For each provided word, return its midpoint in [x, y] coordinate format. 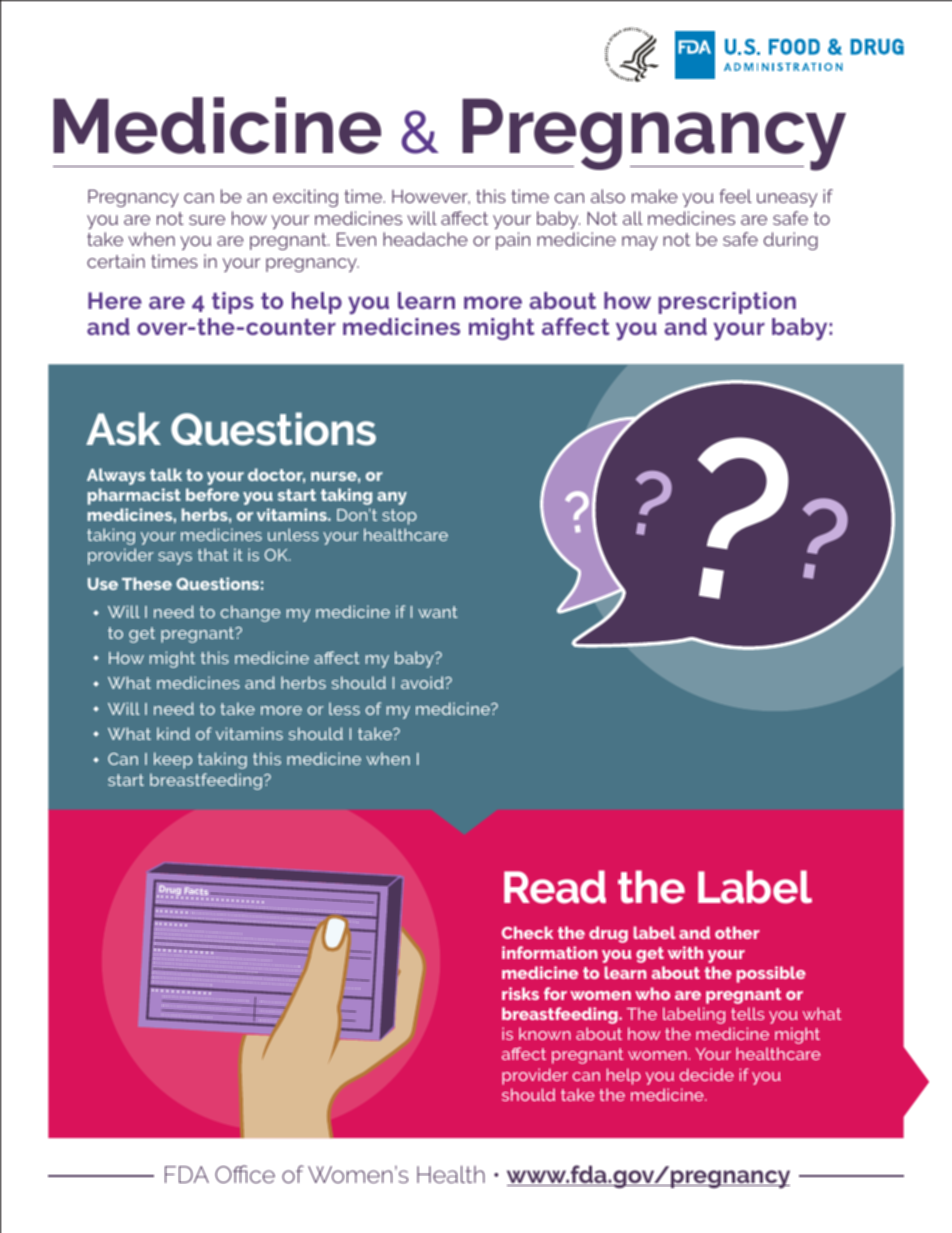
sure [207, 220]
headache [425, 239]
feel [735, 196]
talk [166, 474]
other [737, 932]
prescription [727, 303]
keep [173, 760]
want [438, 612]
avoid [423, 682]
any [392, 498]
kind [173, 733]
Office [245, 1174]
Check [527, 932]
